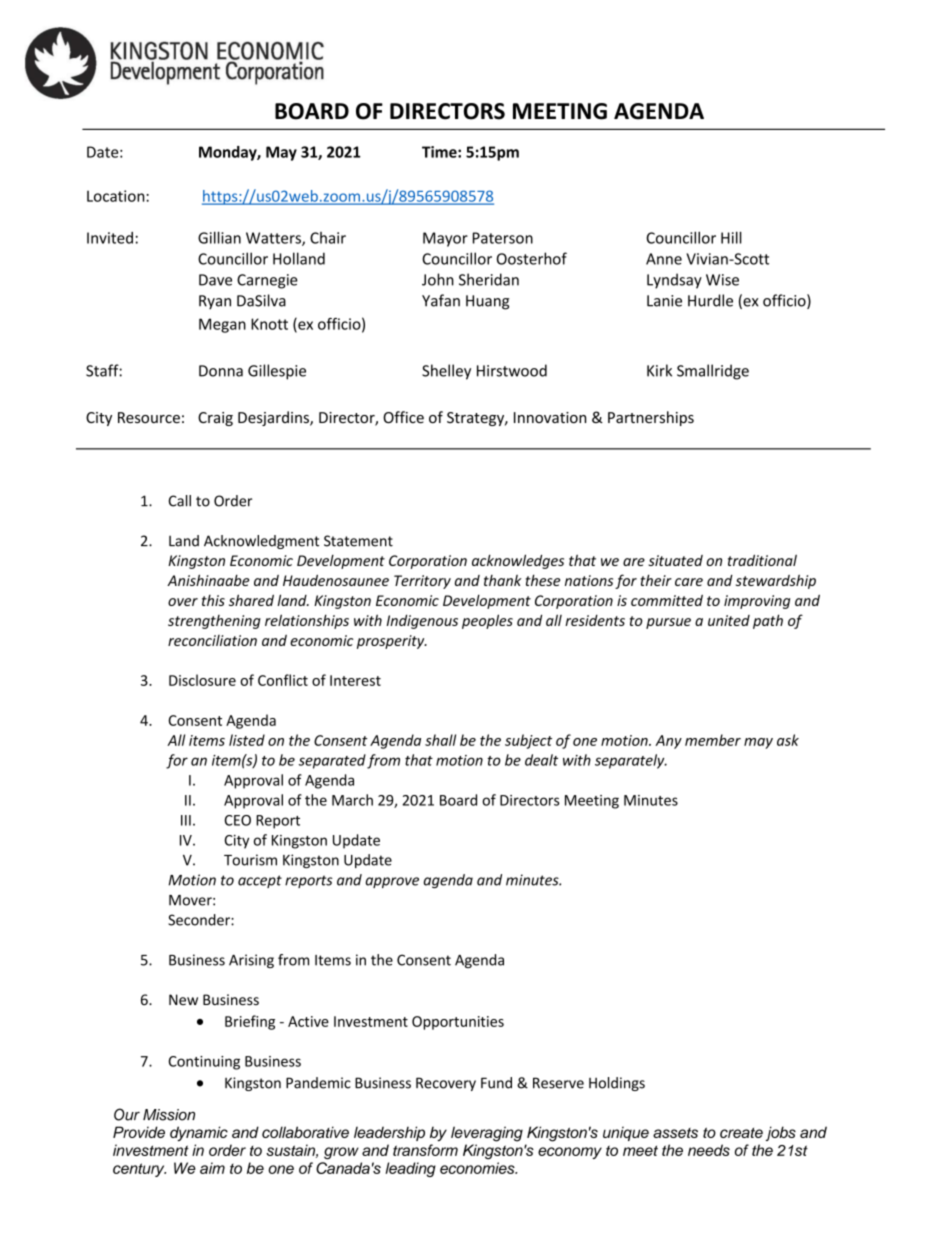 The height and width of the page is (1233, 952). I want to click on approve, so click(392, 882).
